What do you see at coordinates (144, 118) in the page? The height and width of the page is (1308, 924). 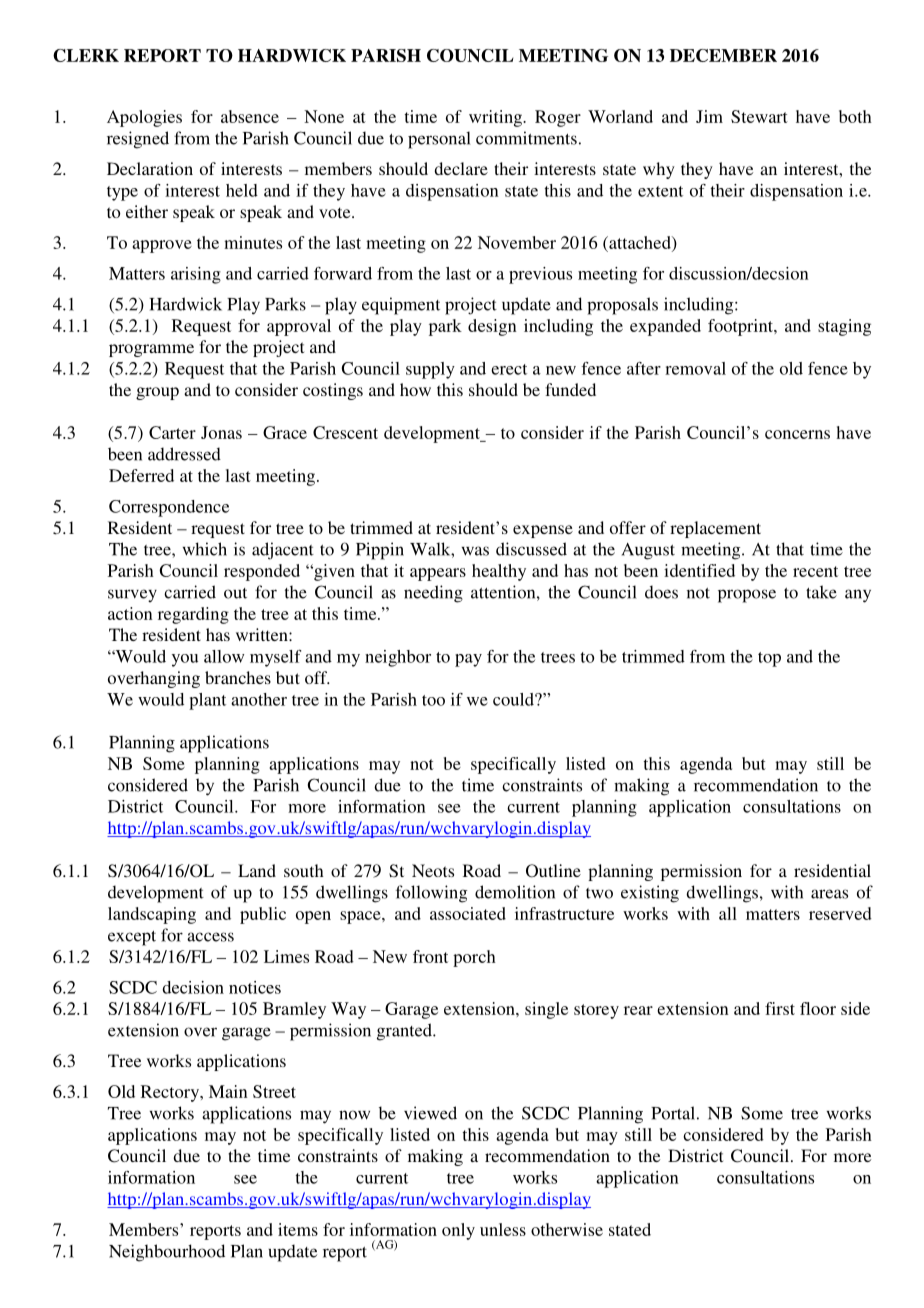 I see `Apologies` at bounding box center [144, 118].
